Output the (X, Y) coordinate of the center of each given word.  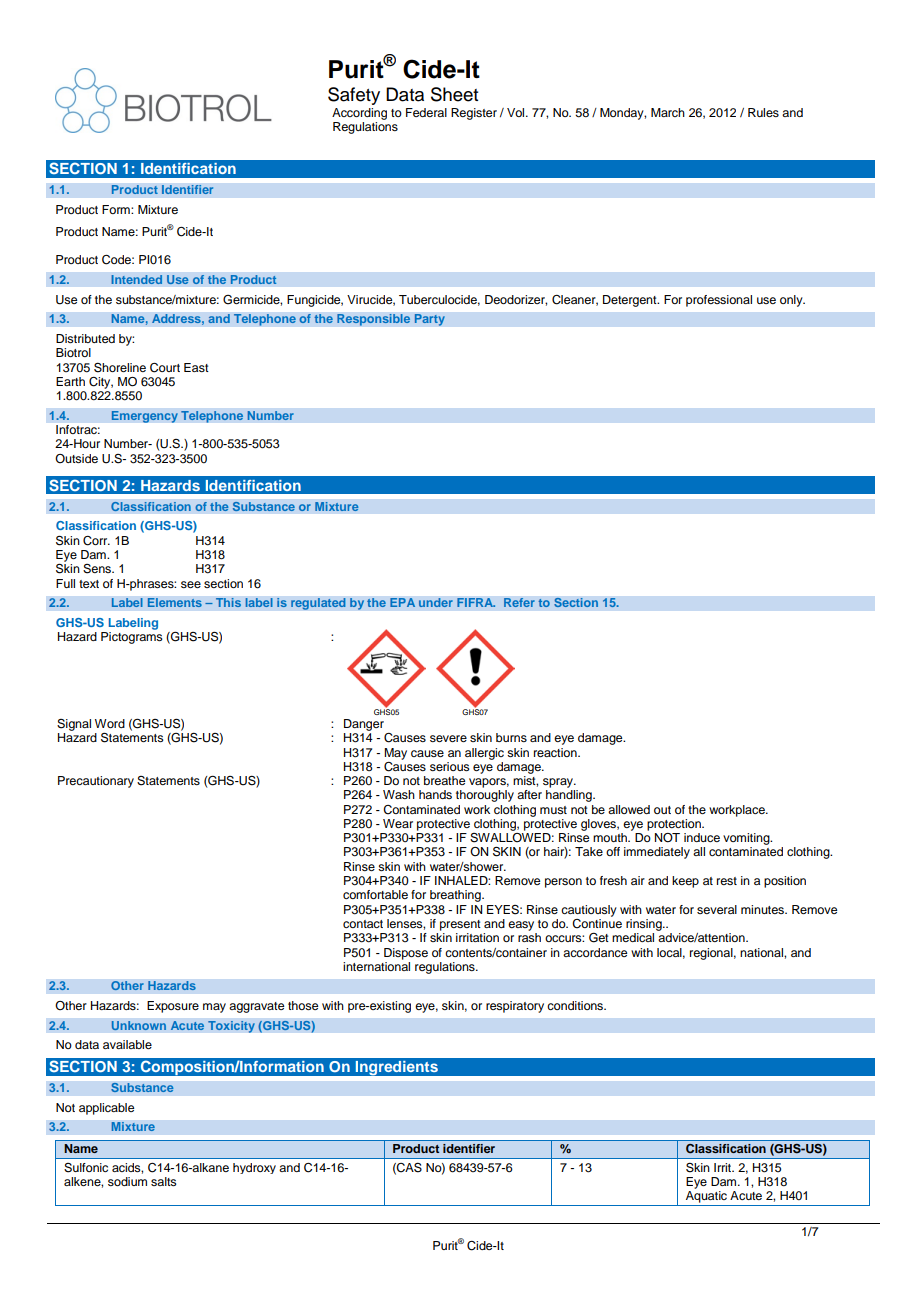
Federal (426, 112)
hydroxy (254, 1168)
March (668, 112)
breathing (456, 896)
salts (164, 1181)
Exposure (173, 1007)
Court (165, 368)
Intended (137, 280)
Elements (174, 603)
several (717, 909)
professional (719, 301)
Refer (519, 603)
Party (429, 320)
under (435, 603)
